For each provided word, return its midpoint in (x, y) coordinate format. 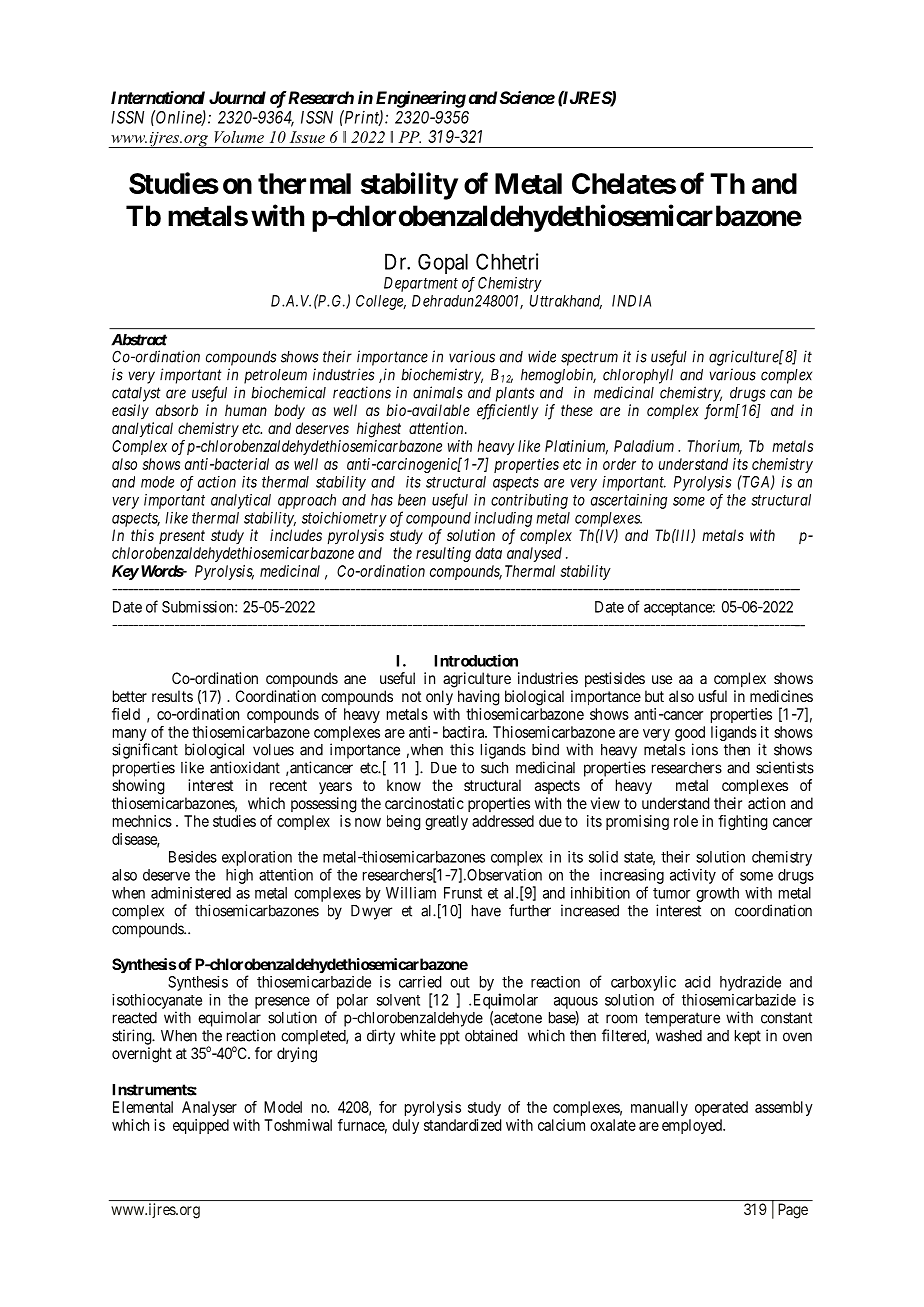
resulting (443, 554)
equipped (201, 1126)
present (182, 537)
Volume (239, 137)
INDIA (631, 301)
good (690, 735)
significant (145, 751)
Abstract (139, 340)
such (494, 768)
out (460, 982)
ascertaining (629, 501)
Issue (307, 137)
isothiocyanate (157, 1001)
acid (697, 982)
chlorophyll (638, 376)
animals (438, 392)
